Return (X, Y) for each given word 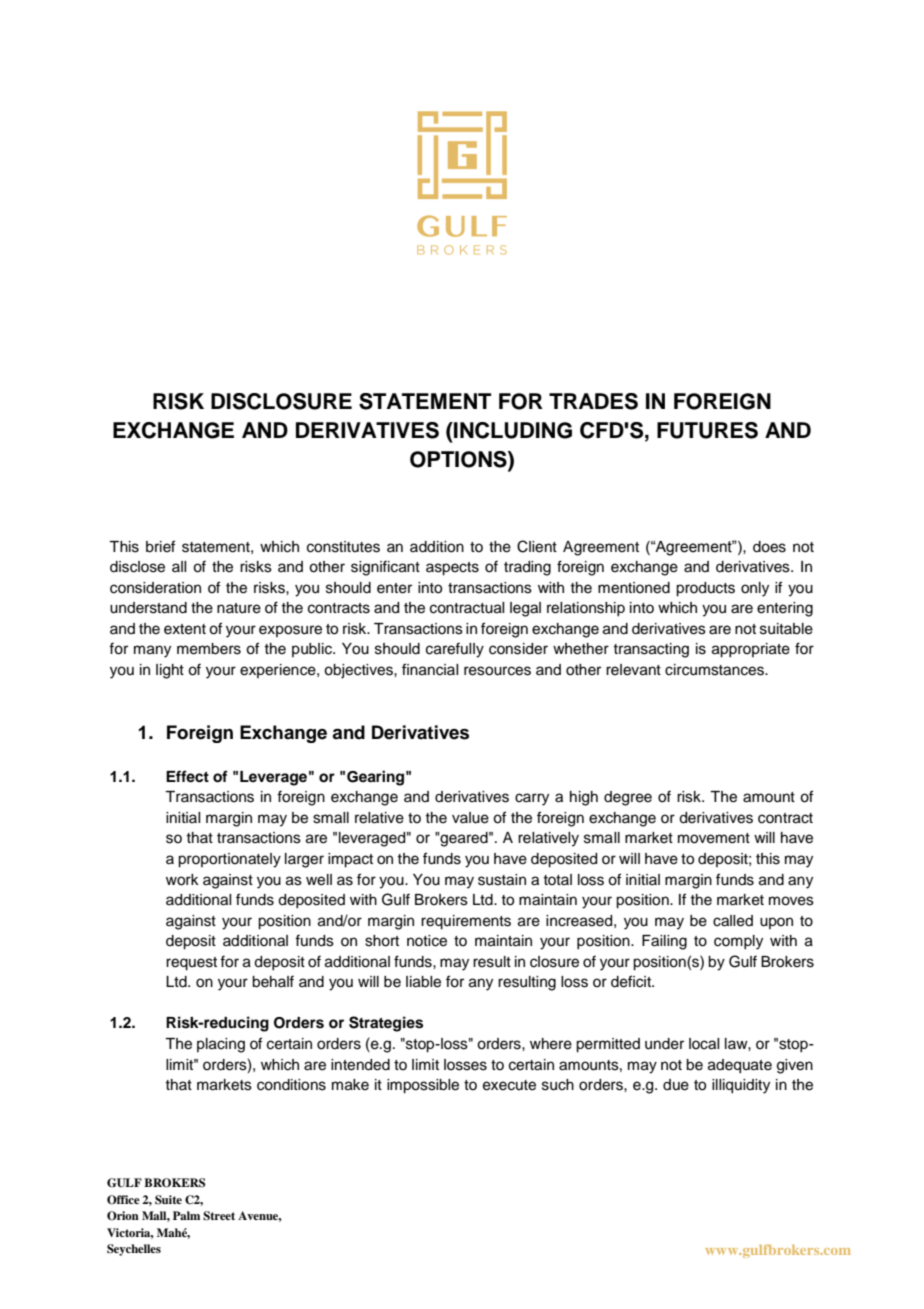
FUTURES (707, 430)
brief (160, 546)
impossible (423, 1086)
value (470, 818)
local (704, 1044)
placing (221, 1045)
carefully (455, 650)
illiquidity (741, 1086)
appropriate (751, 650)
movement (714, 838)
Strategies (386, 1024)
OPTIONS (459, 459)
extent (185, 629)
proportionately (229, 860)
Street (219, 1216)
